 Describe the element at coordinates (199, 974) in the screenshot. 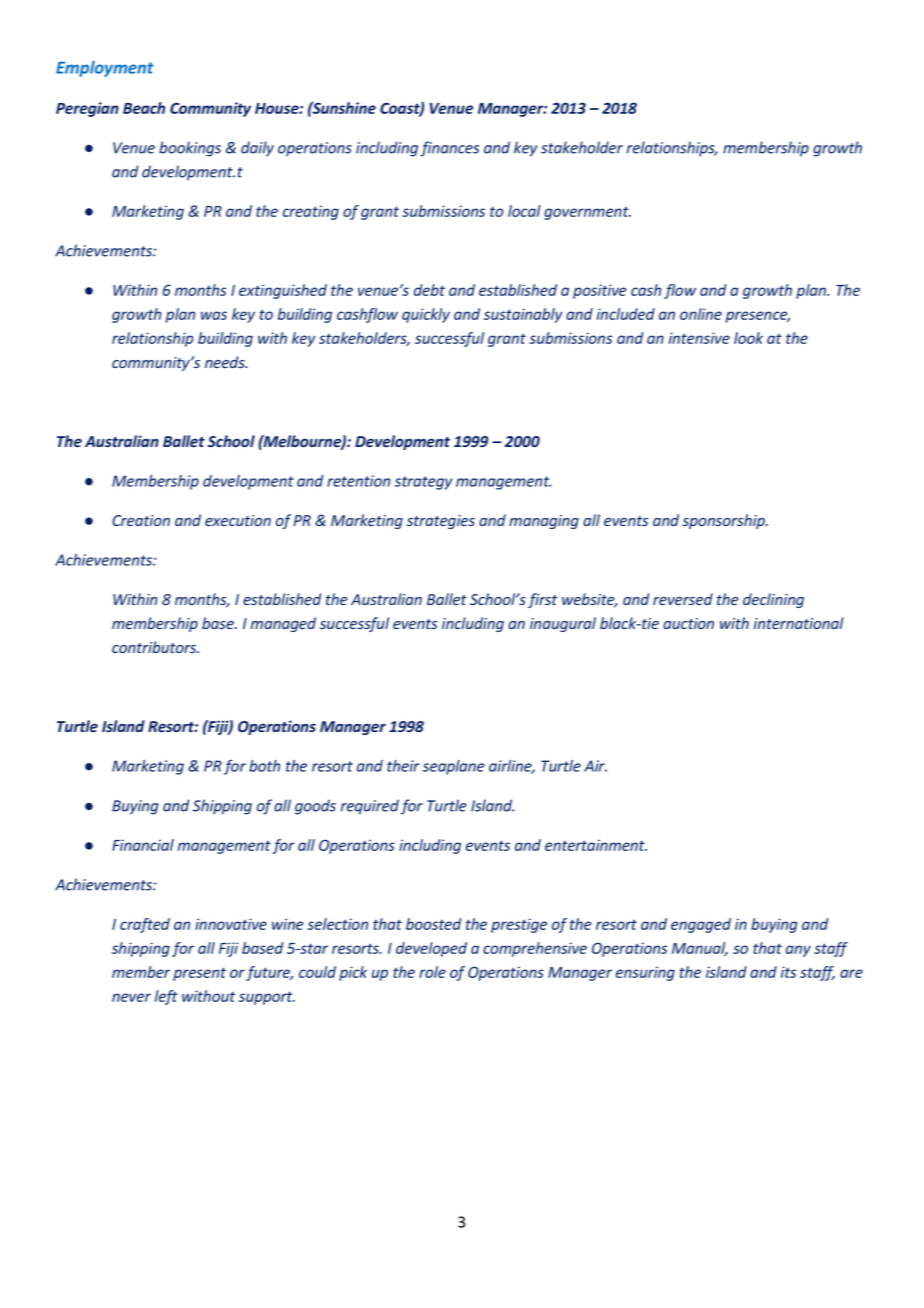

I see `present` at that location.
